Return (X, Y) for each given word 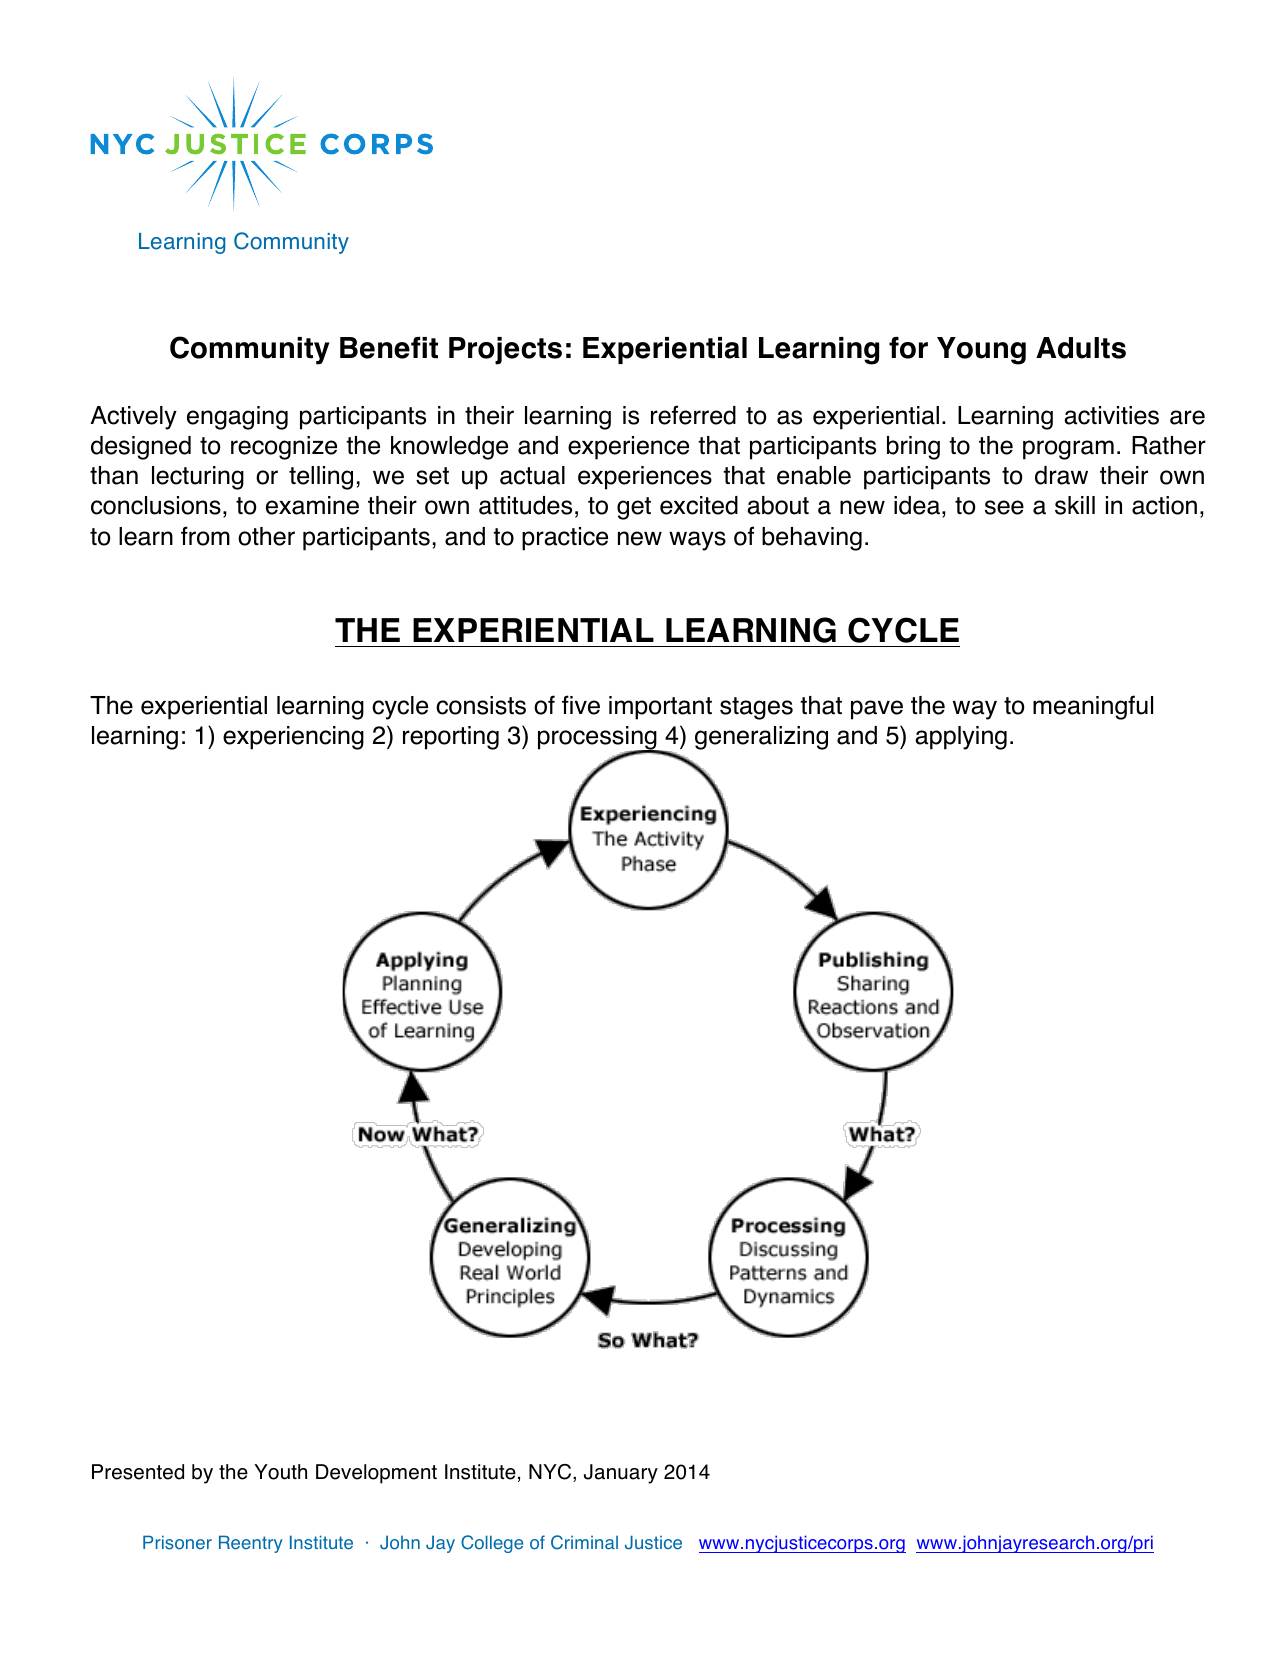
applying (961, 738)
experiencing (293, 738)
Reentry (251, 1544)
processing (598, 739)
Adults (1081, 348)
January (621, 1474)
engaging (237, 418)
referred (693, 415)
